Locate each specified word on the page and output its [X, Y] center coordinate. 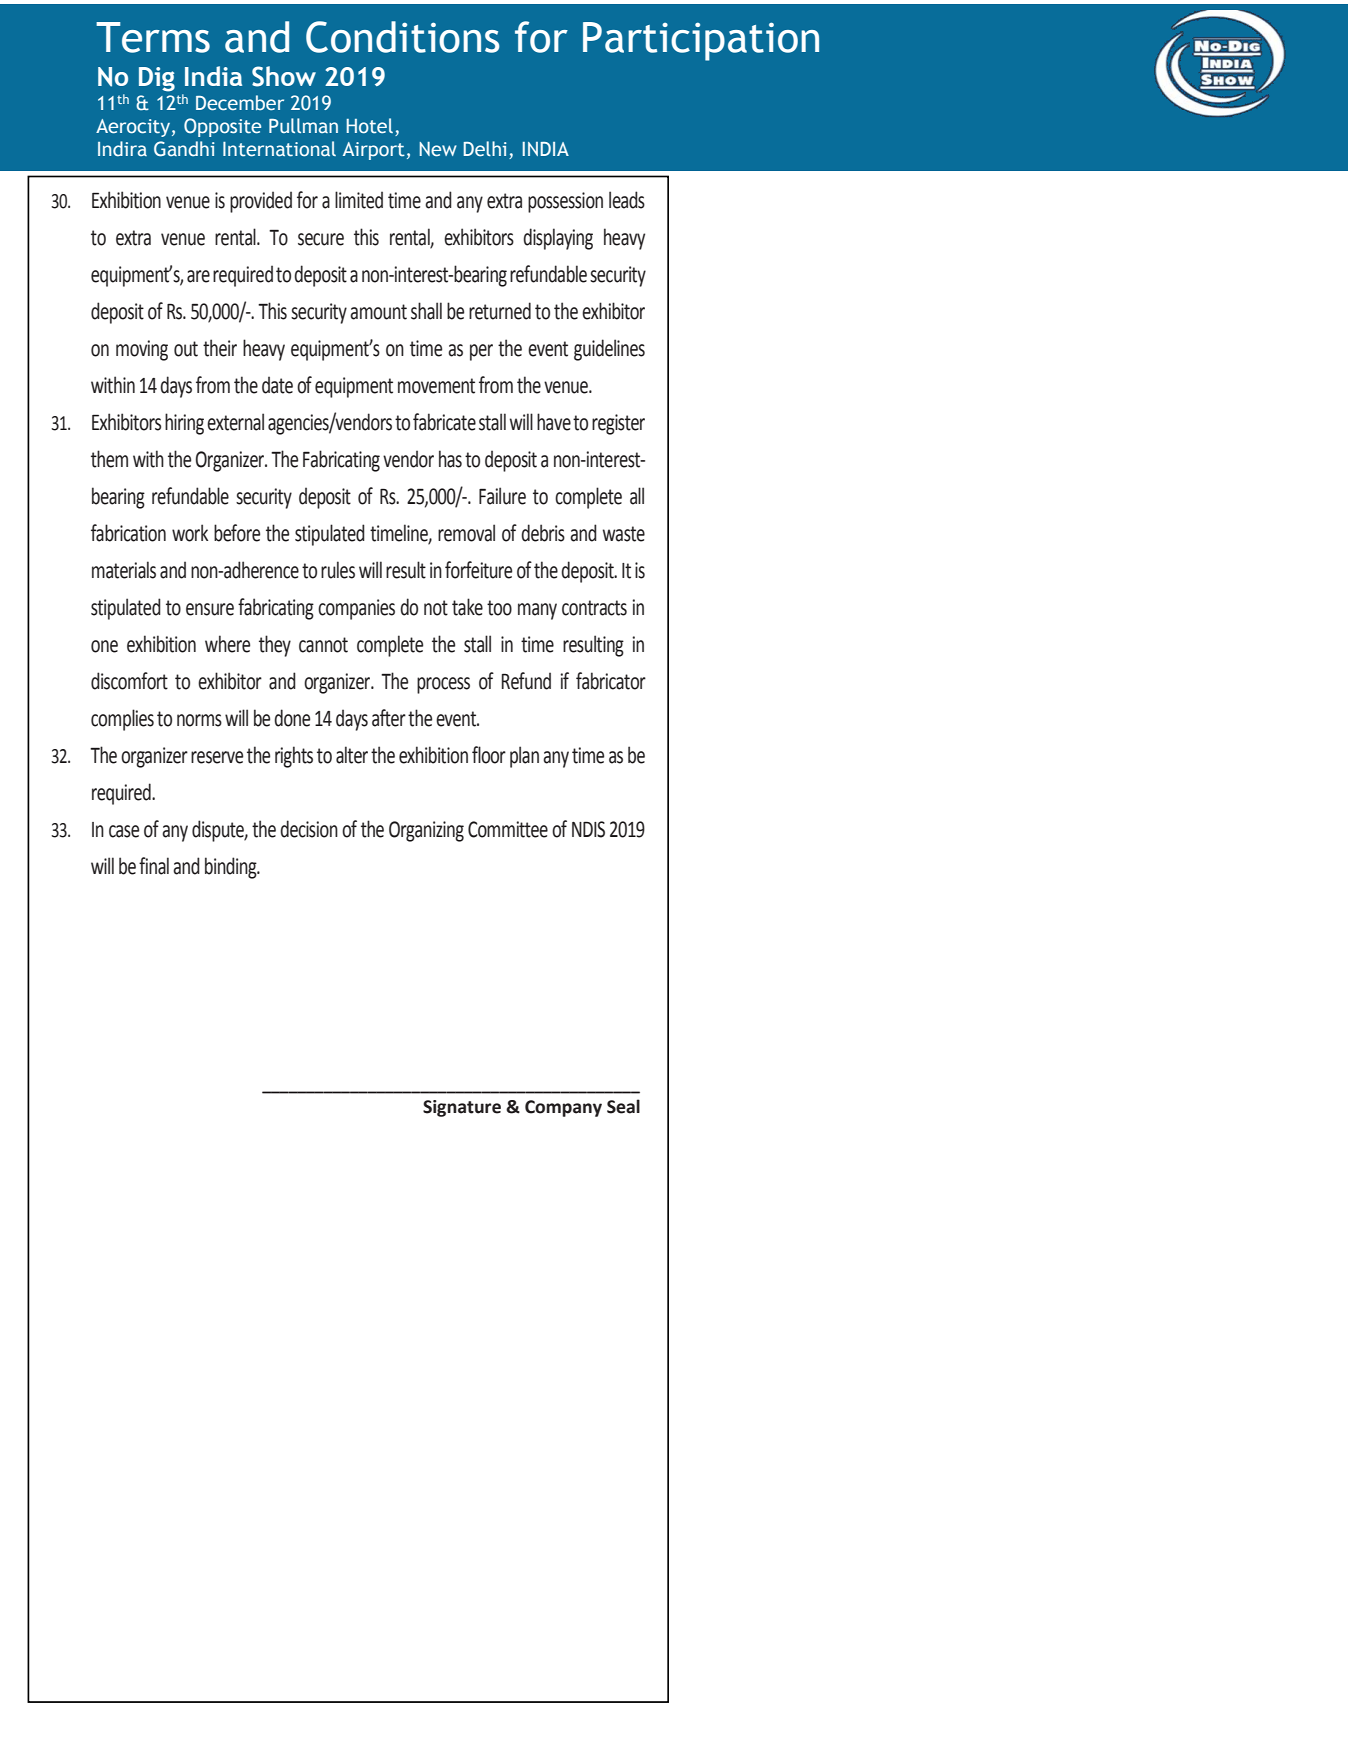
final [154, 866]
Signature [462, 1108]
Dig [157, 79]
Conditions [403, 37]
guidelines [609, 350]
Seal [623, 1106]
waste [624, 534]
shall [426, 311]
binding [232, 868]
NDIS [588, 829]
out [186, 349]
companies [356, 609]
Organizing [426, 831]
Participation [701, 41]
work [190, 533]
